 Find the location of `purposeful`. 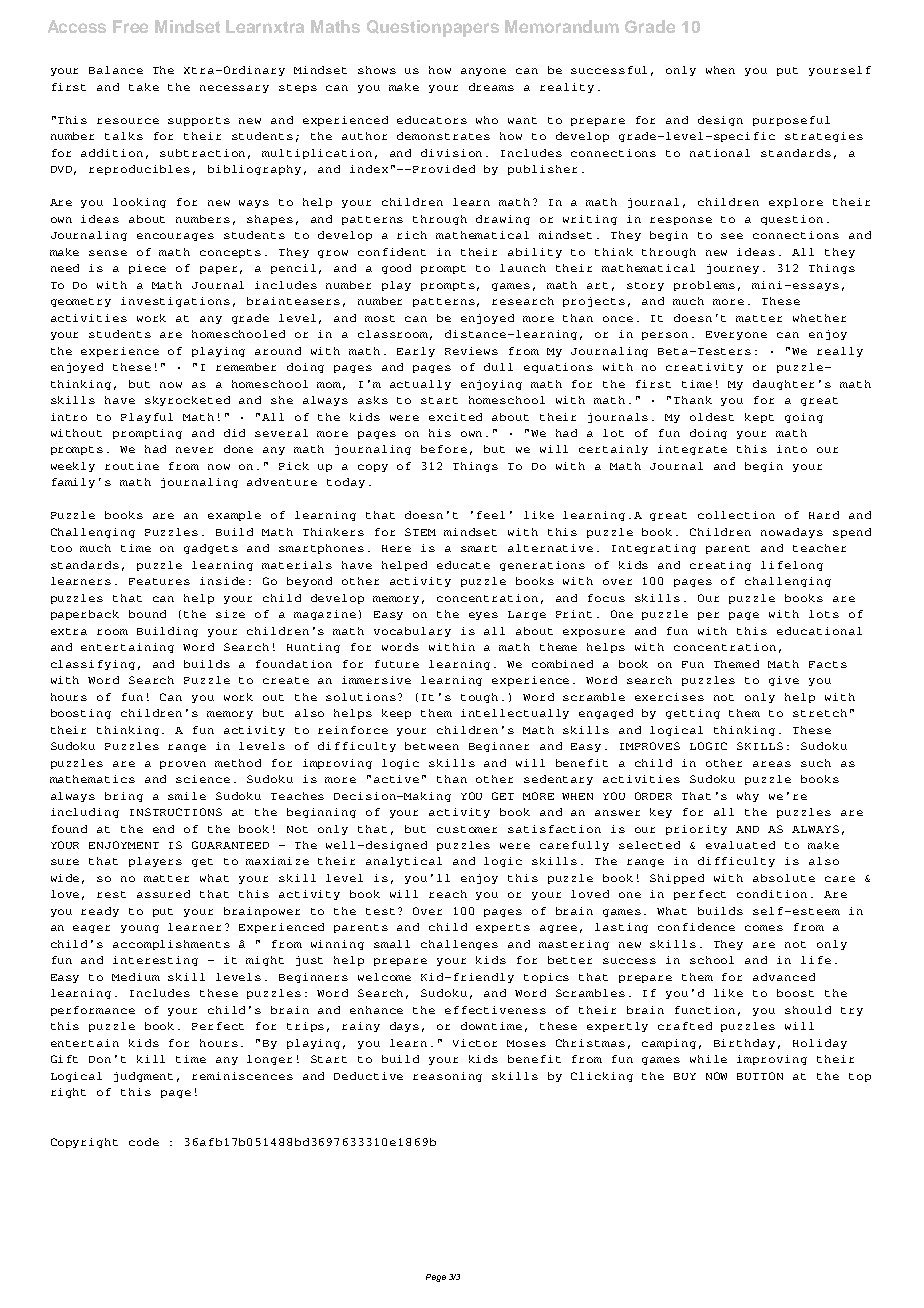

purposeful is located at coordinates (791, 121).
